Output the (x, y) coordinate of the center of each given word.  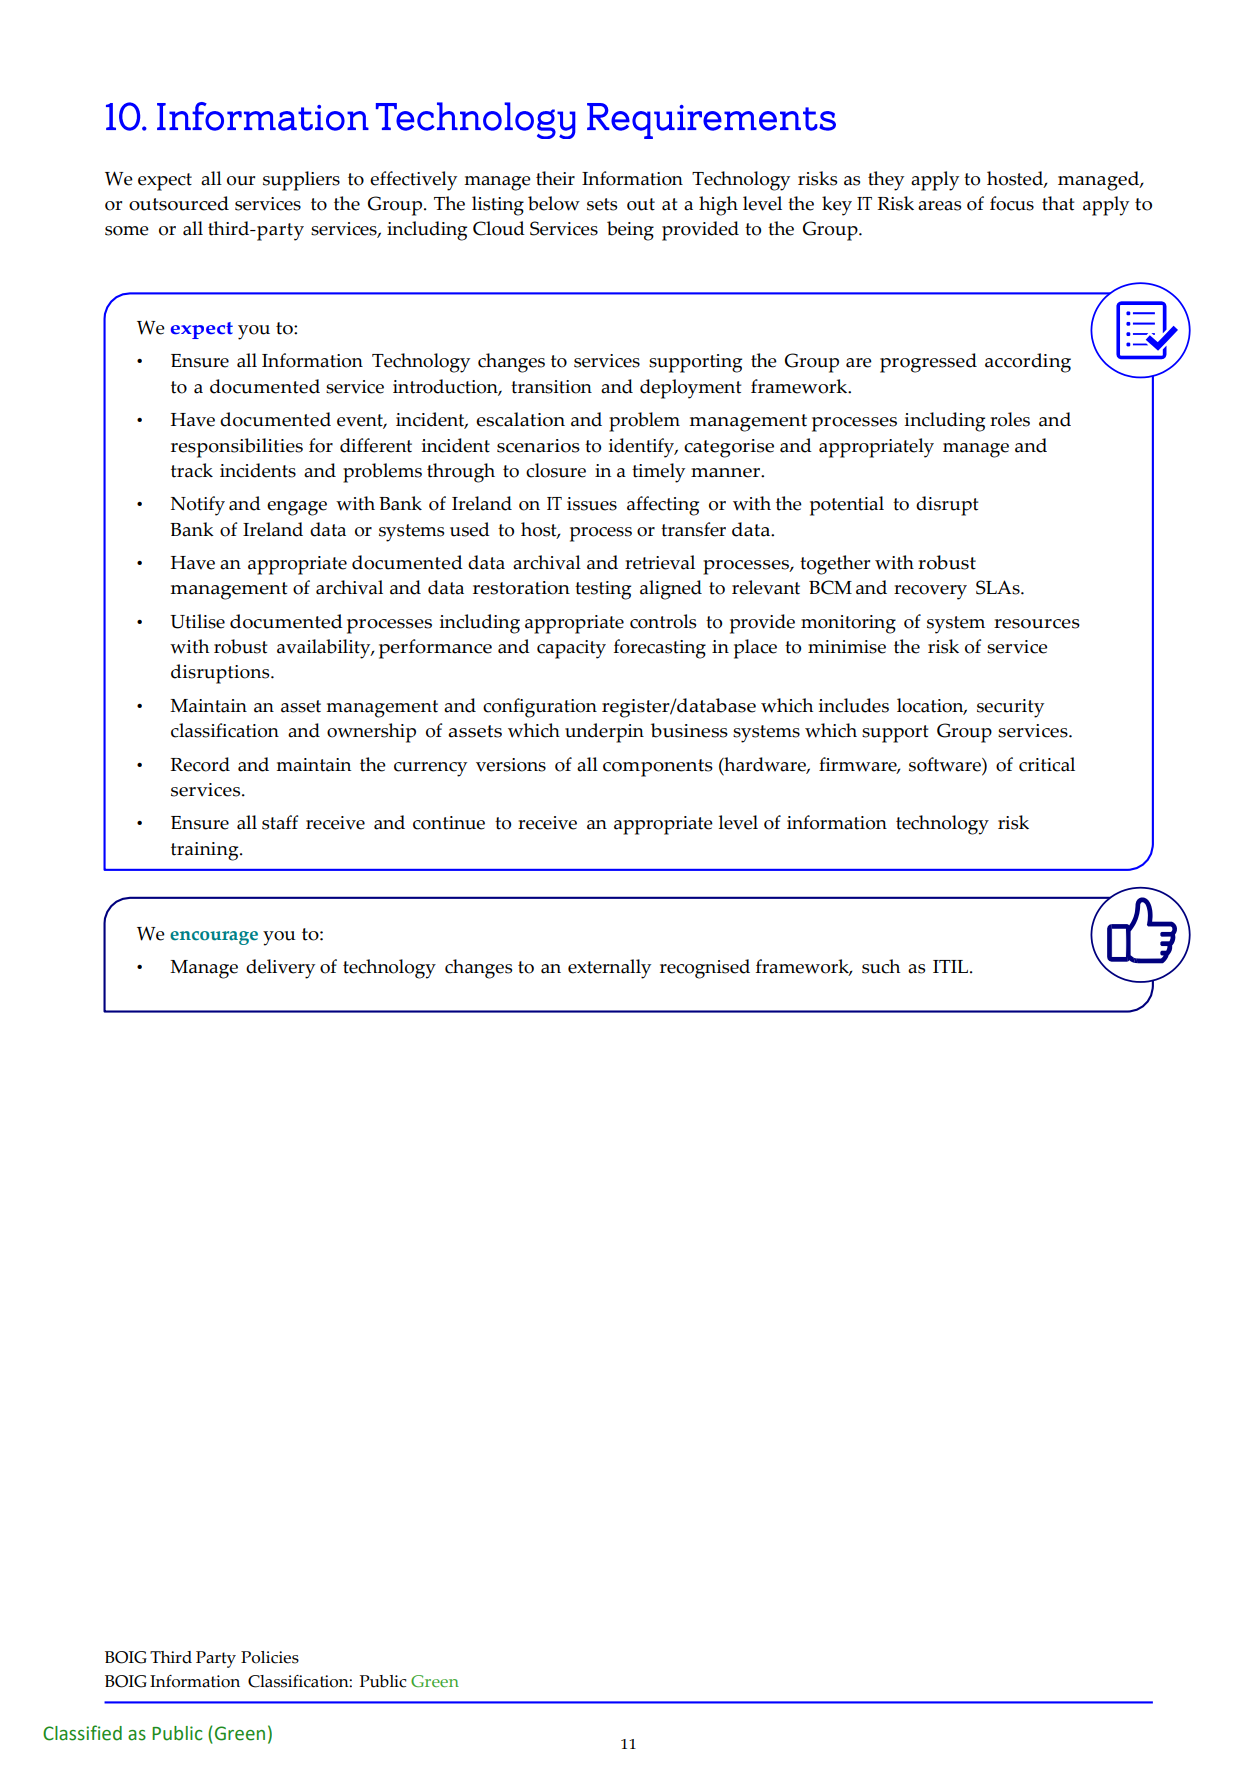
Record (200, 764)
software (946, 764)
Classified (82, 1733)
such (881, 966)
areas (939, 206)
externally (609, 969)
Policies (270, 1657)
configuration (540, 708)
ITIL (950, 966)
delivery (280, 969)
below (554, 203)
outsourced (179, 203)
